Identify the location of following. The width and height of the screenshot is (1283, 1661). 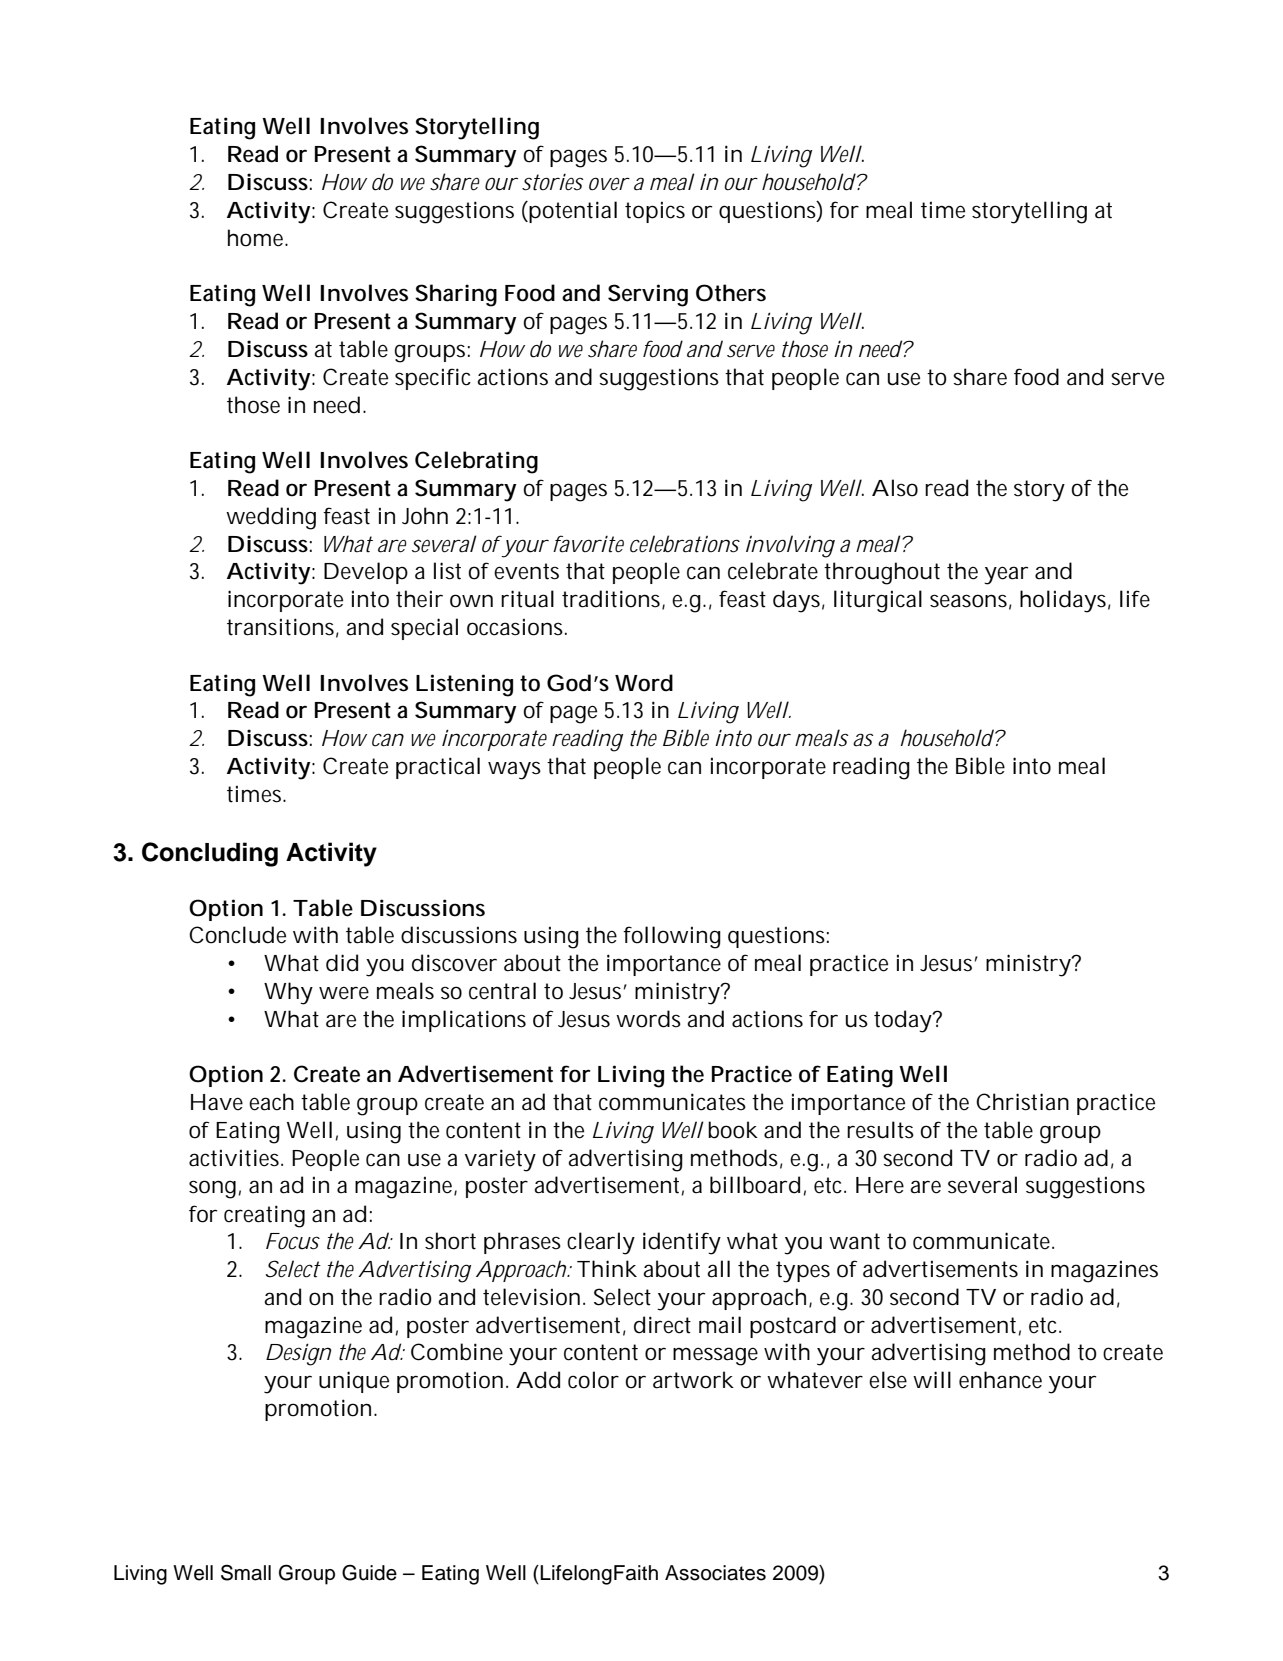
(672, 937).
